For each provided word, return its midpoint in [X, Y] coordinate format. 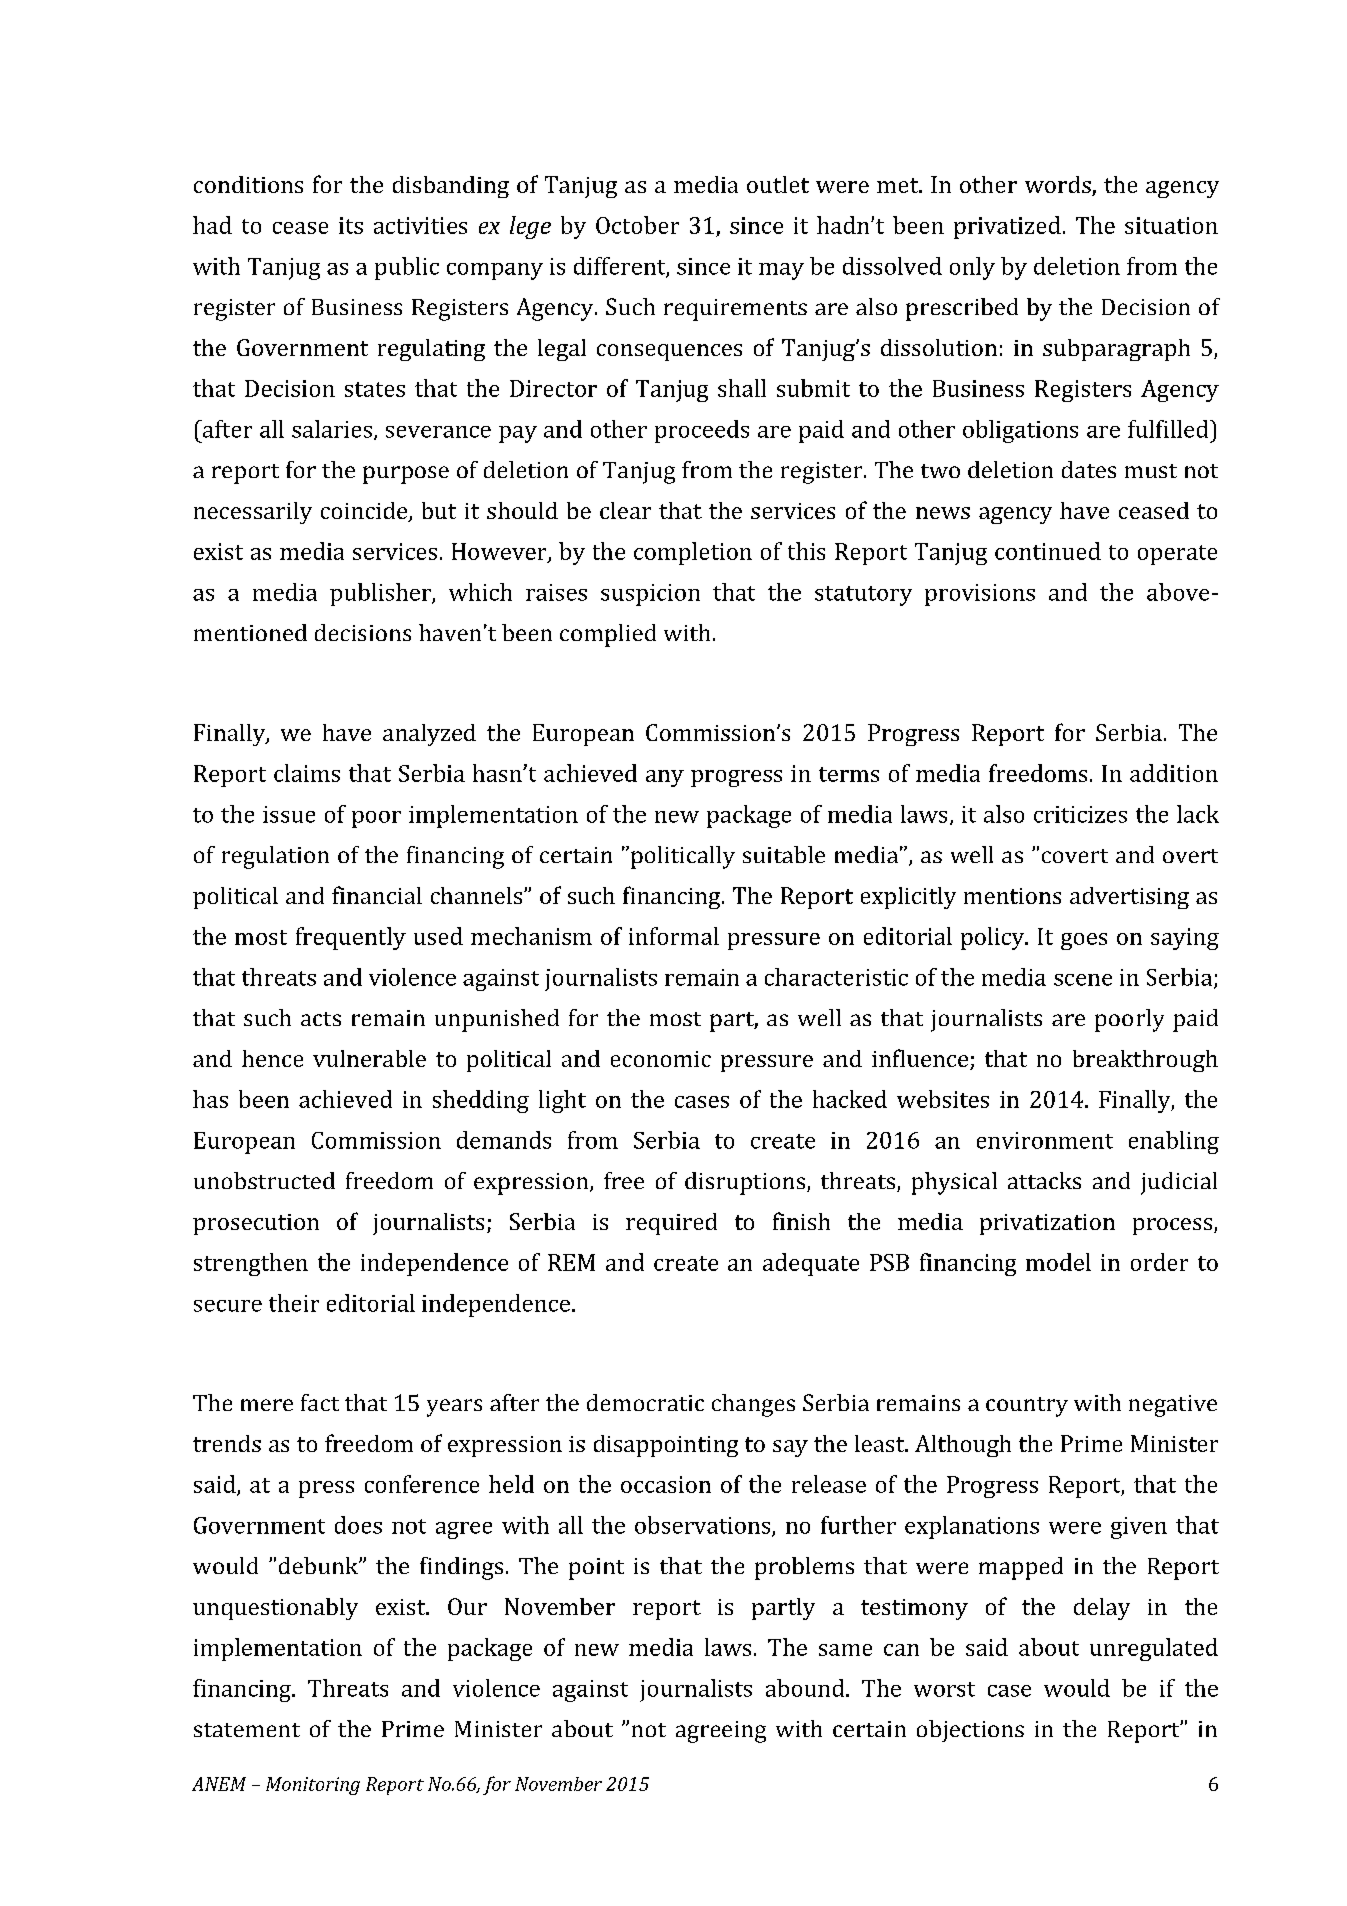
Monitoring [313, 1786]
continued [1048, 551]
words [1059, 186]
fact [320, 1402]
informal [674, 936]
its [351, 225]
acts [321, 1019]
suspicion [650, 595]
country [1027, 1407]
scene [1083, 980]
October [637, 225]
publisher [381, 594]
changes [753, 1405]
